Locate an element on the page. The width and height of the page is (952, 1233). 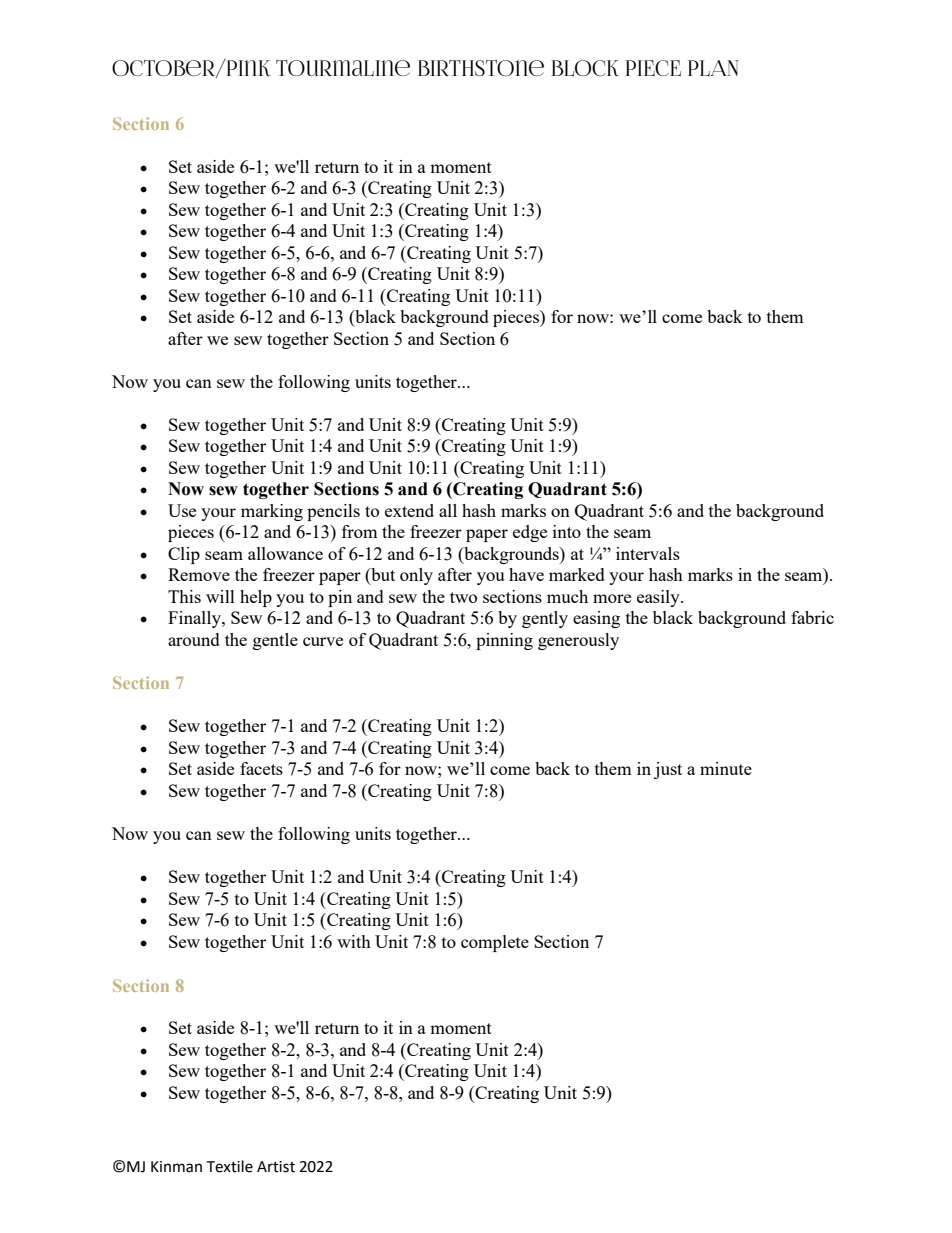
Birthstone is located at coordinates (481, 67).
